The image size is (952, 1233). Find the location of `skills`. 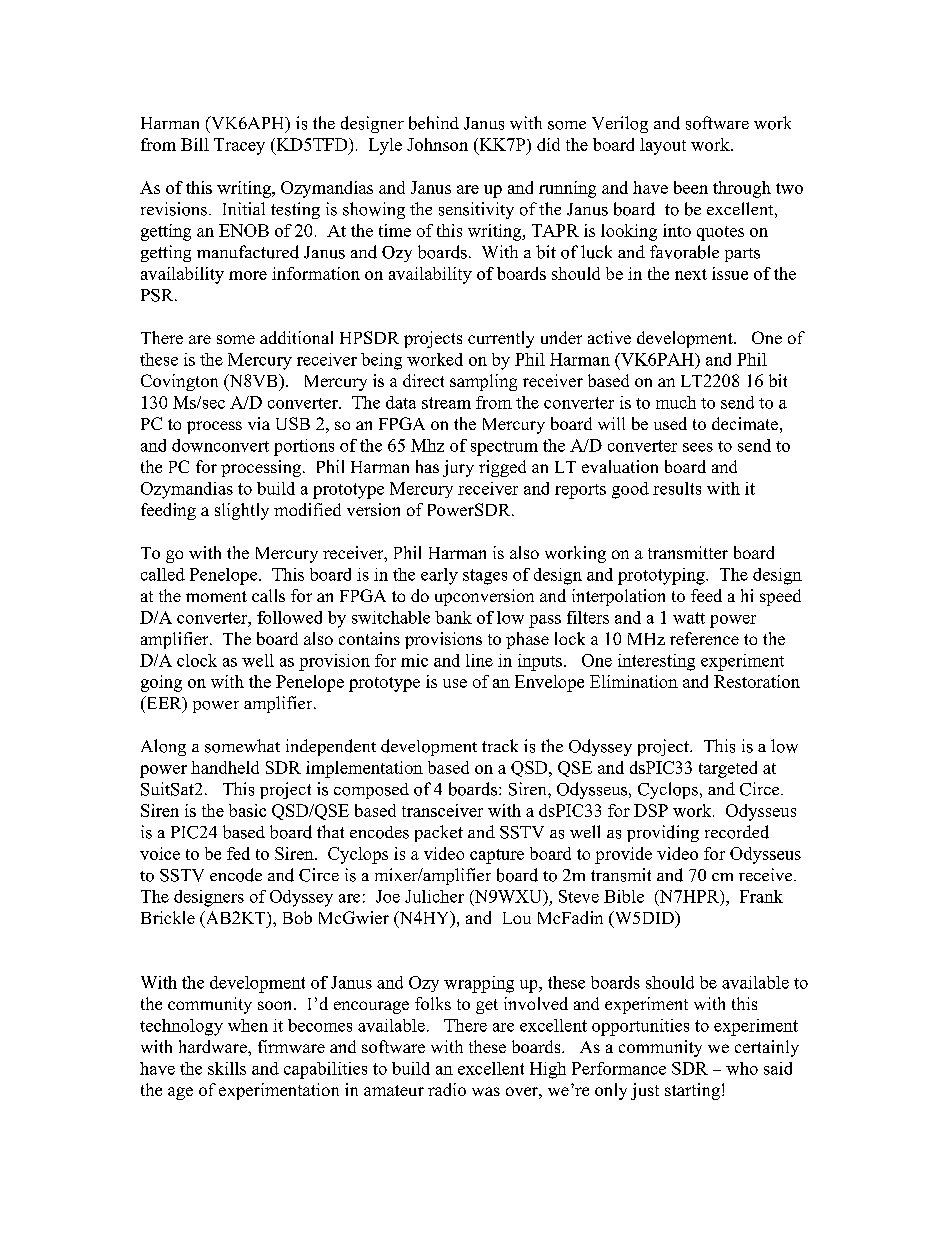

skills is located at coordinates (227, 1068).
